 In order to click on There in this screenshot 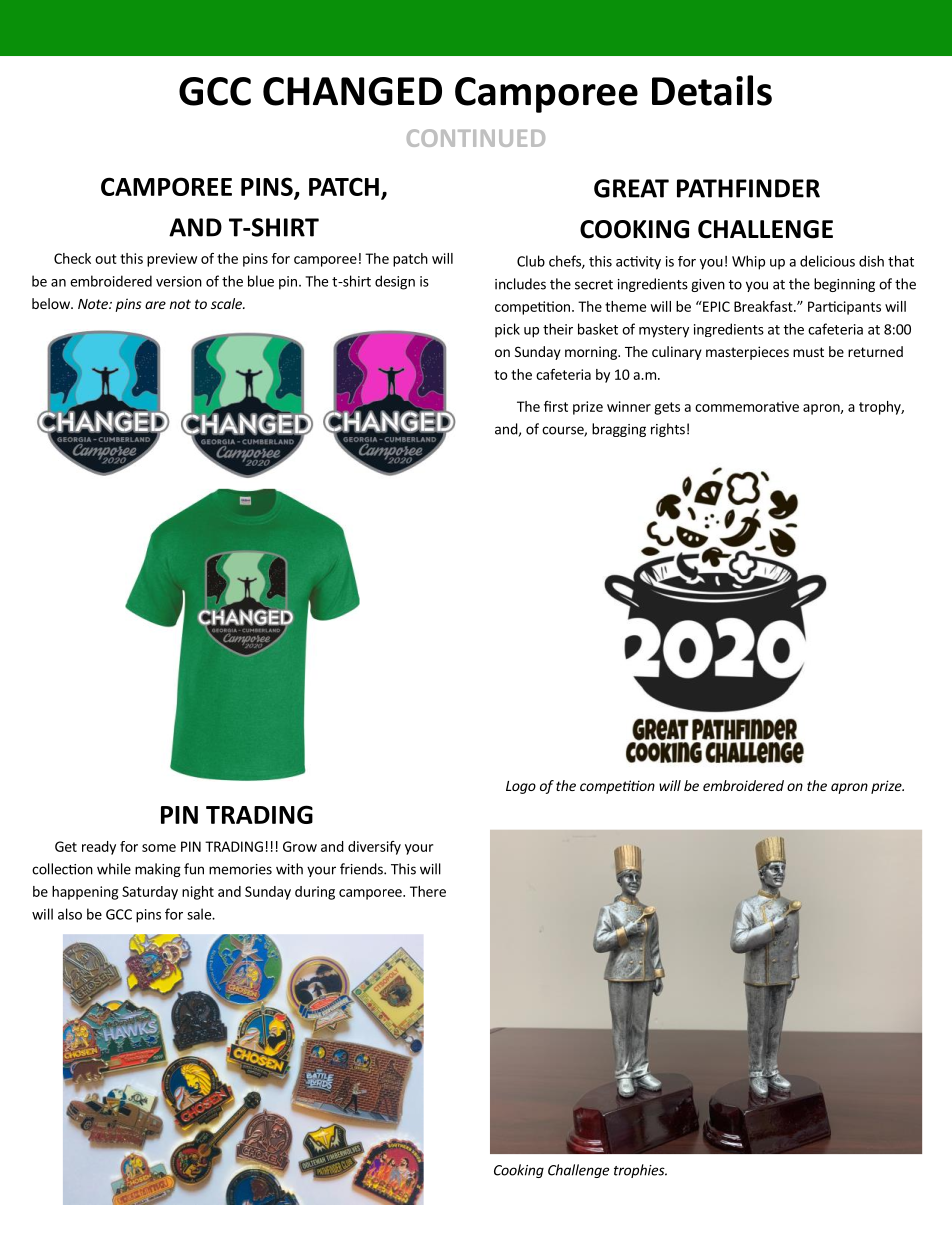, I will do `click(428, 891)`.
